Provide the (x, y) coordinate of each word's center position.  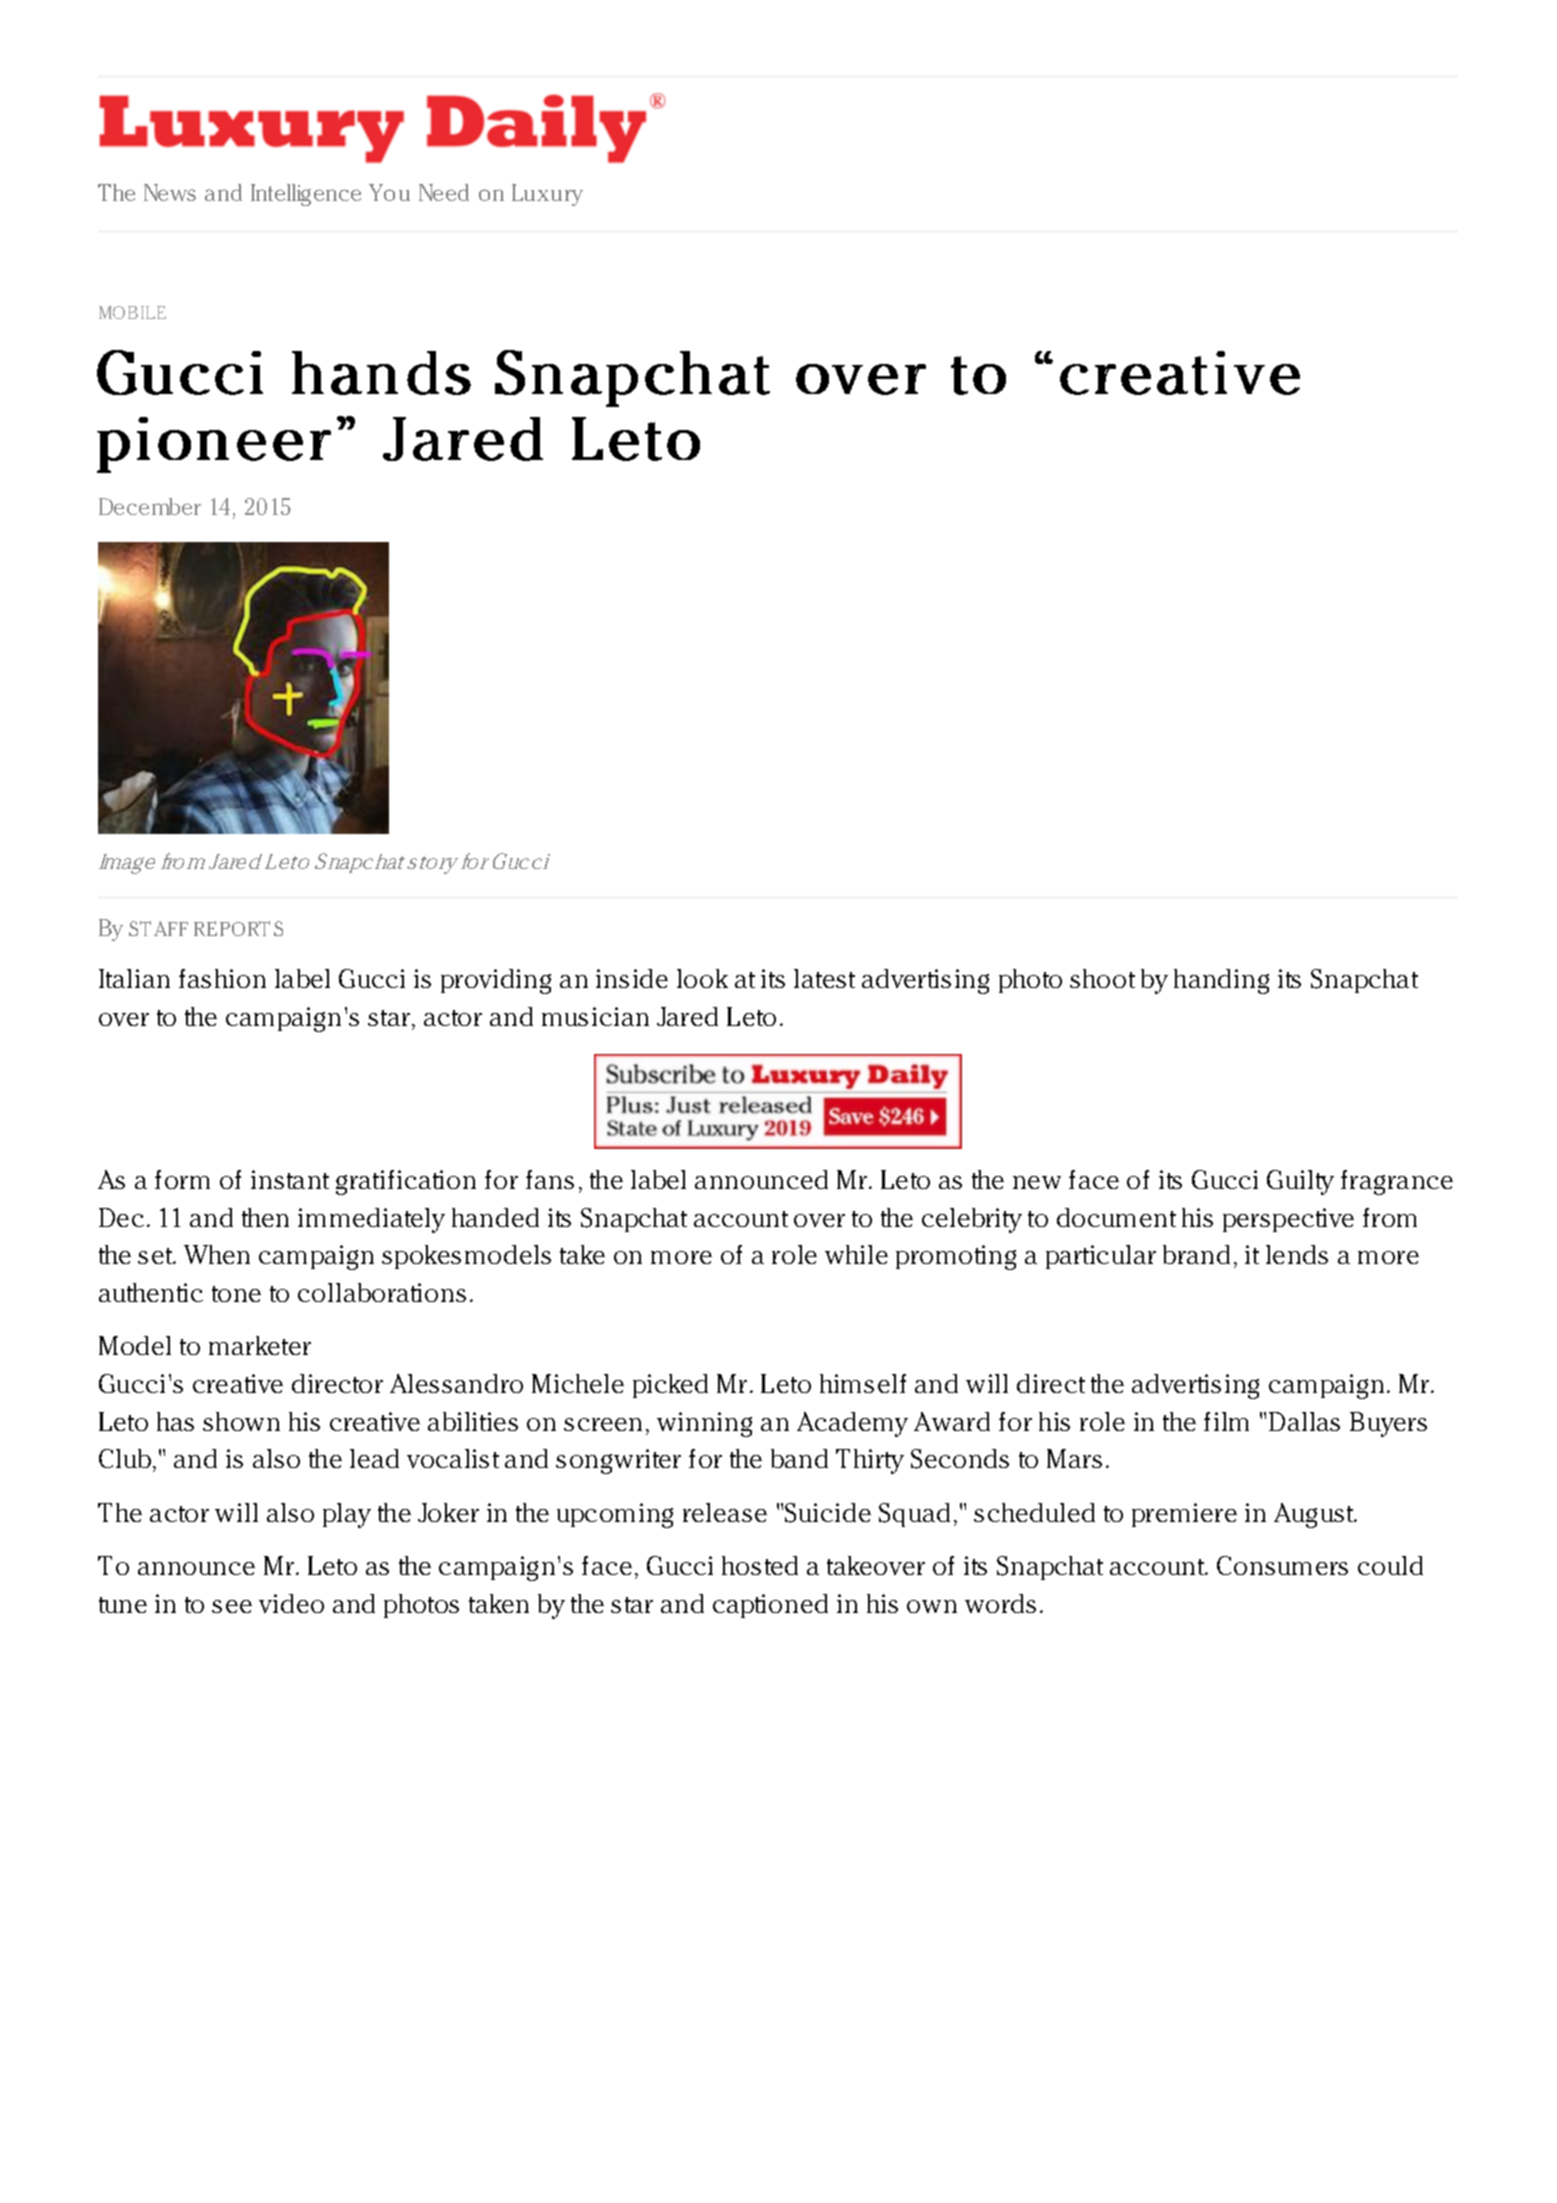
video (291, 1603)
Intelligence (306, 195)
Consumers (1282, 1565)
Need (444, 192)
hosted (760, 1565)
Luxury (547, 195)
